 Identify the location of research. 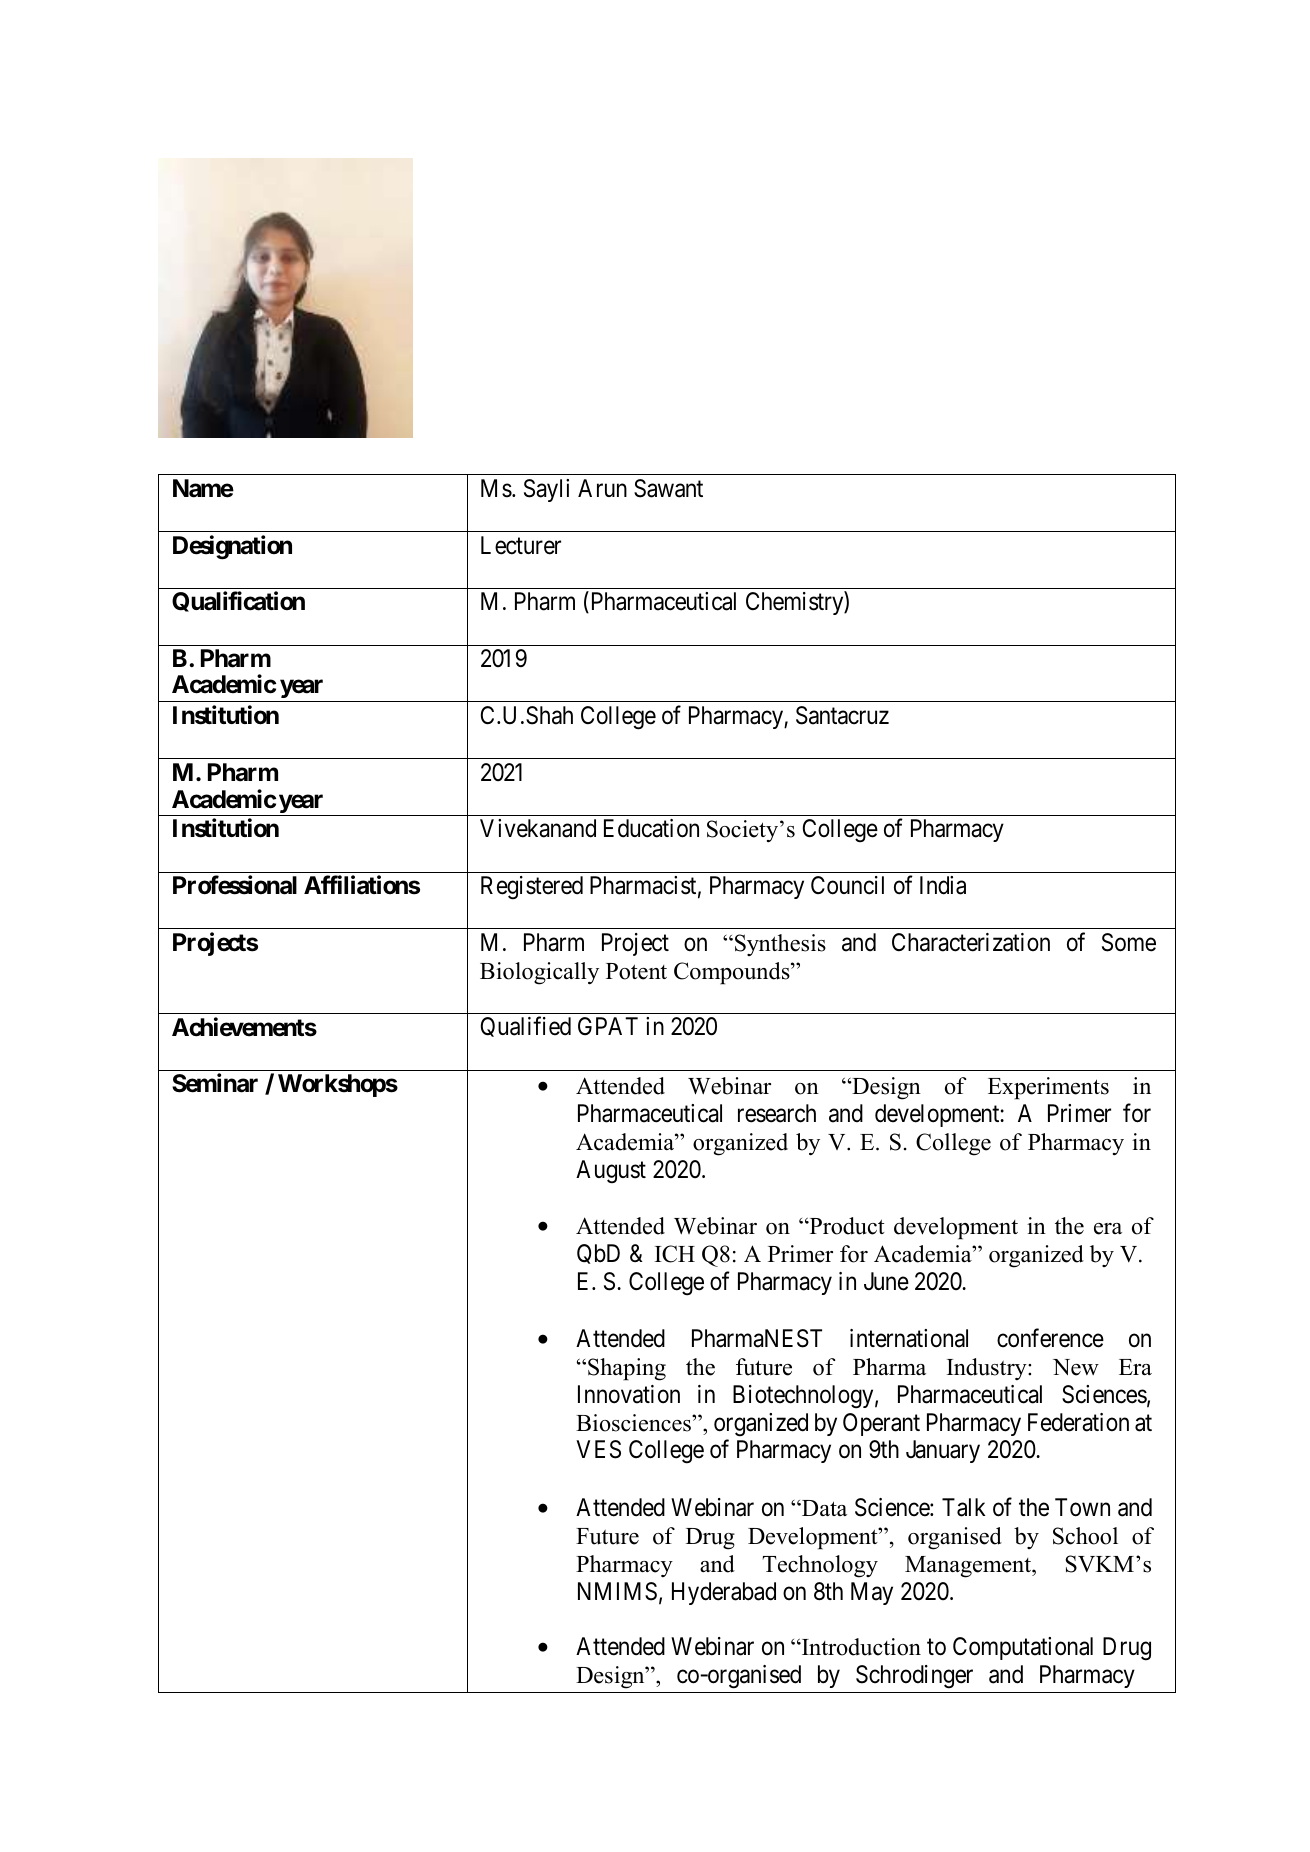
(777, 1113).
